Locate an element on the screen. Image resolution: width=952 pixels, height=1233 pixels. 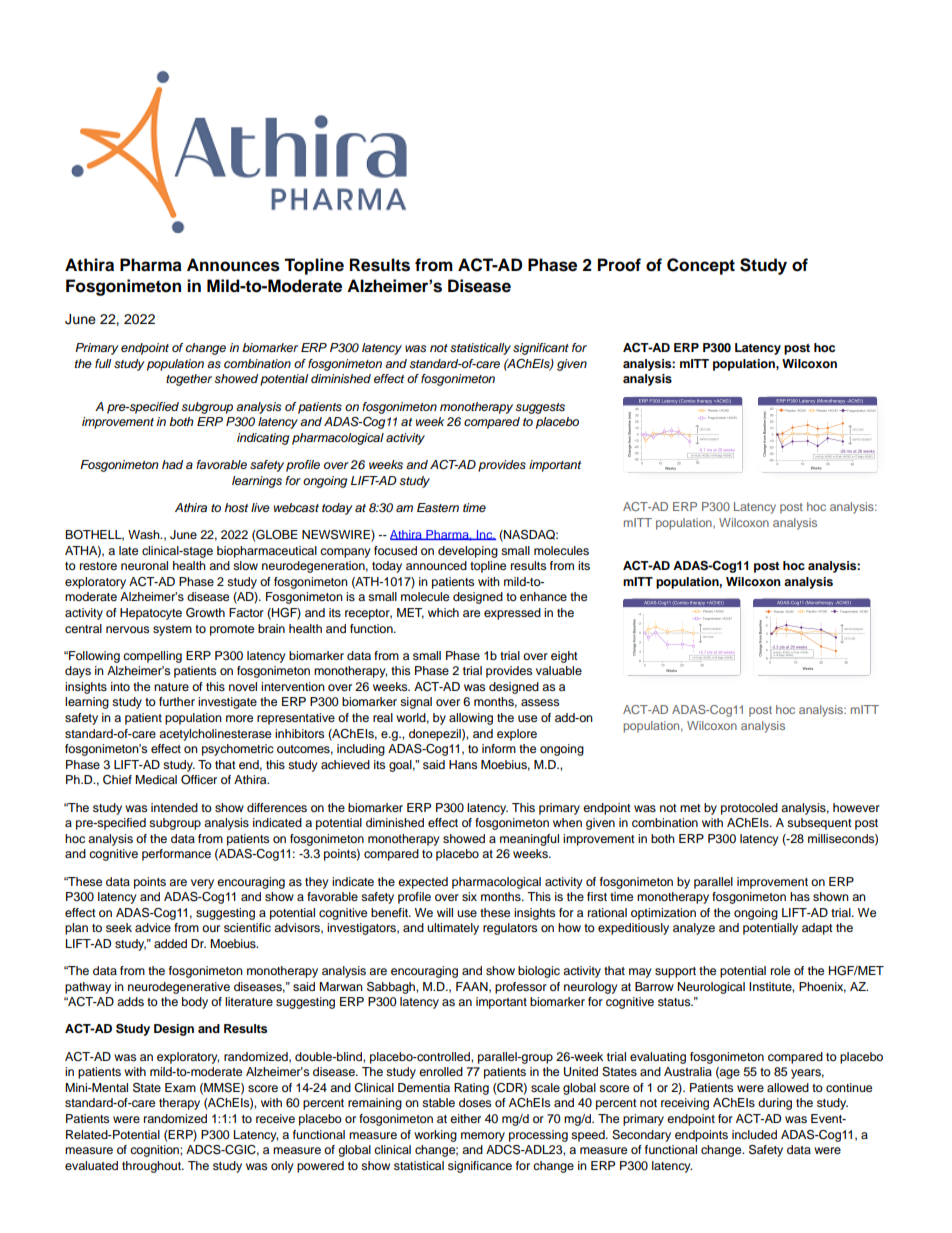
expected is located at coordinates (423, 883).
